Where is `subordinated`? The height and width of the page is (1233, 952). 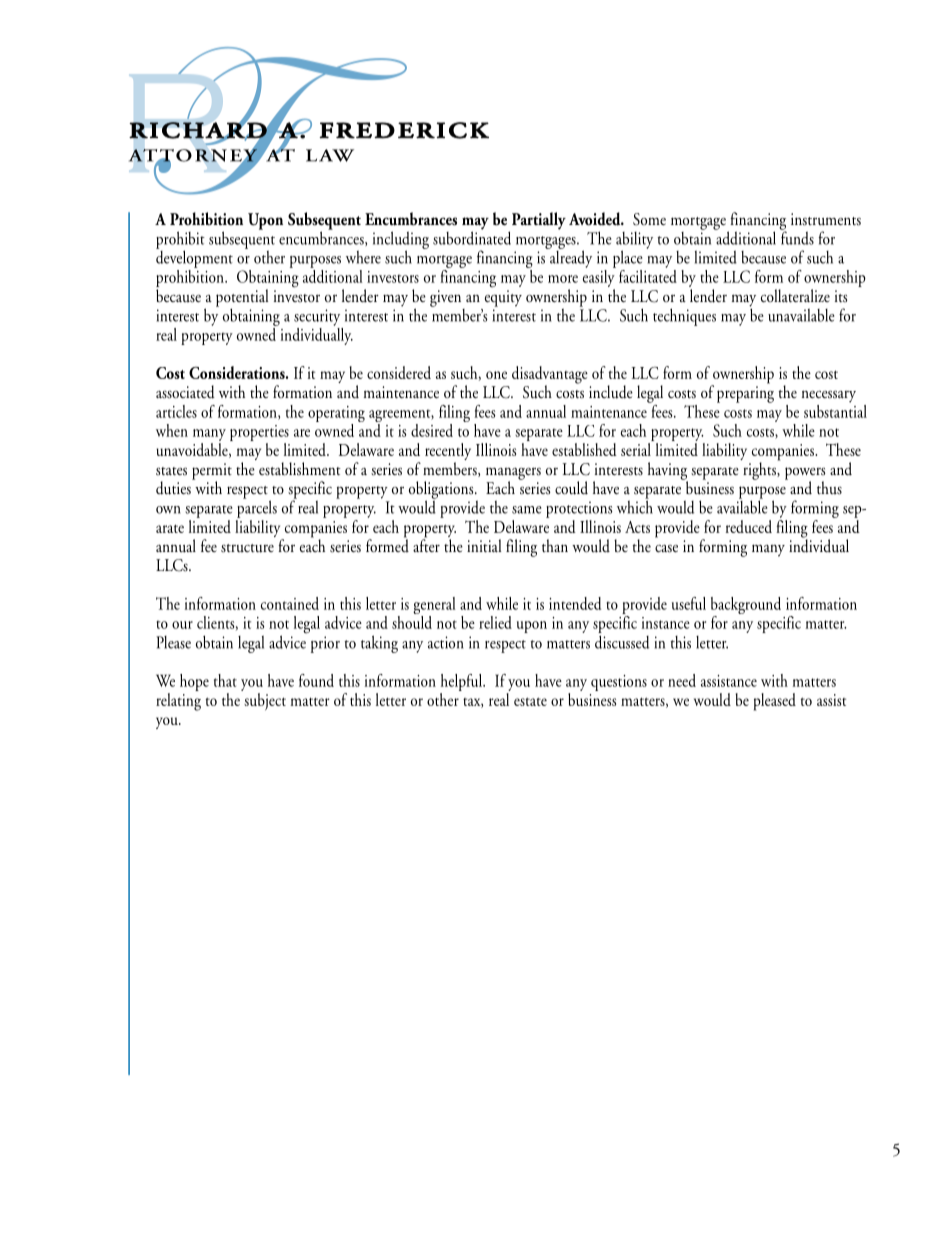
subordinated is located at coordinates (472, 237).
